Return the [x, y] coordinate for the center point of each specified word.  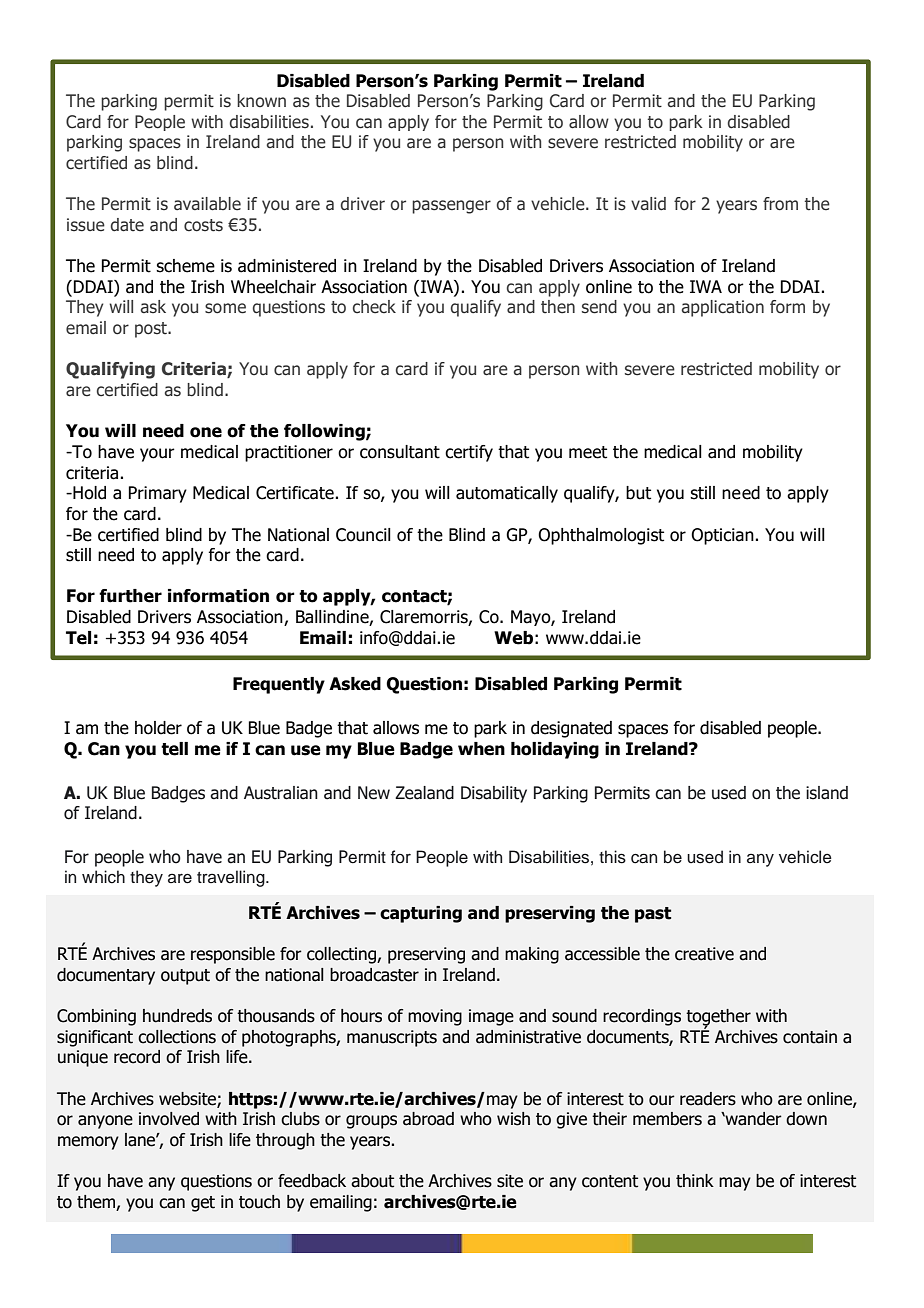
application [723, 308]
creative [704, 954]
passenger [451, 207]
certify [469, 453]
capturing [421, 914]
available [207, 204]
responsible [233, 955]
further [130, 596]
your [157, 455]
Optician [723, 536]
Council [363, 535]
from [780, 204]
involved [169, 1119]
